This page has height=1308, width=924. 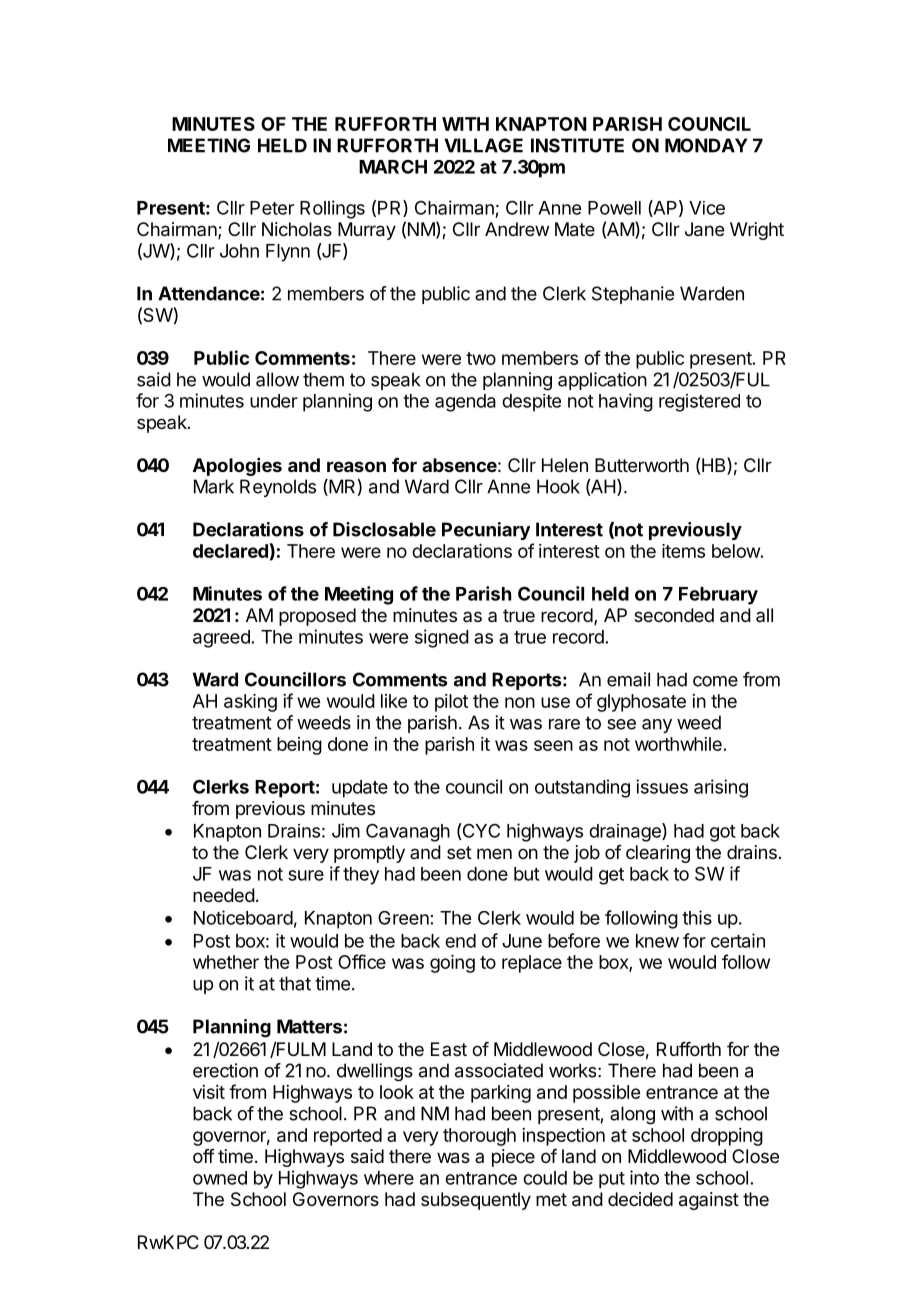 I want to click on asking, so click(x=250, y=703).
